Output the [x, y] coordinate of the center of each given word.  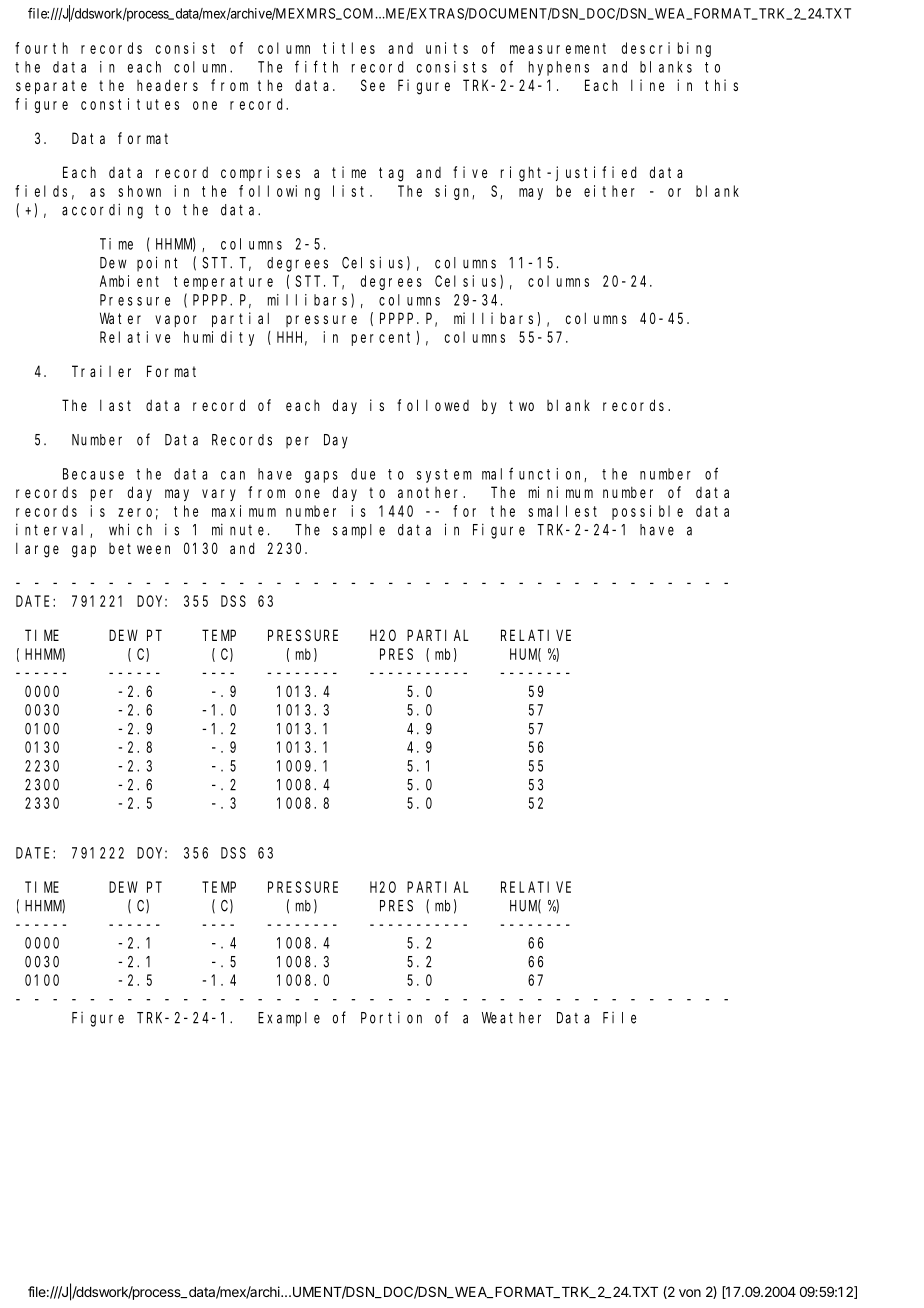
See [373, 85]
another [431, 492]
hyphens [559, 68]
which [130, 529]
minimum [561, 492]
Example [289, 1019]
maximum [244, 511]
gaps [321, 477]
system [444, 476]
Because [93, 474]
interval [53, 530]
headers [167, 85]
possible [647, 512]
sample [359, 531]
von [690, 1293]
